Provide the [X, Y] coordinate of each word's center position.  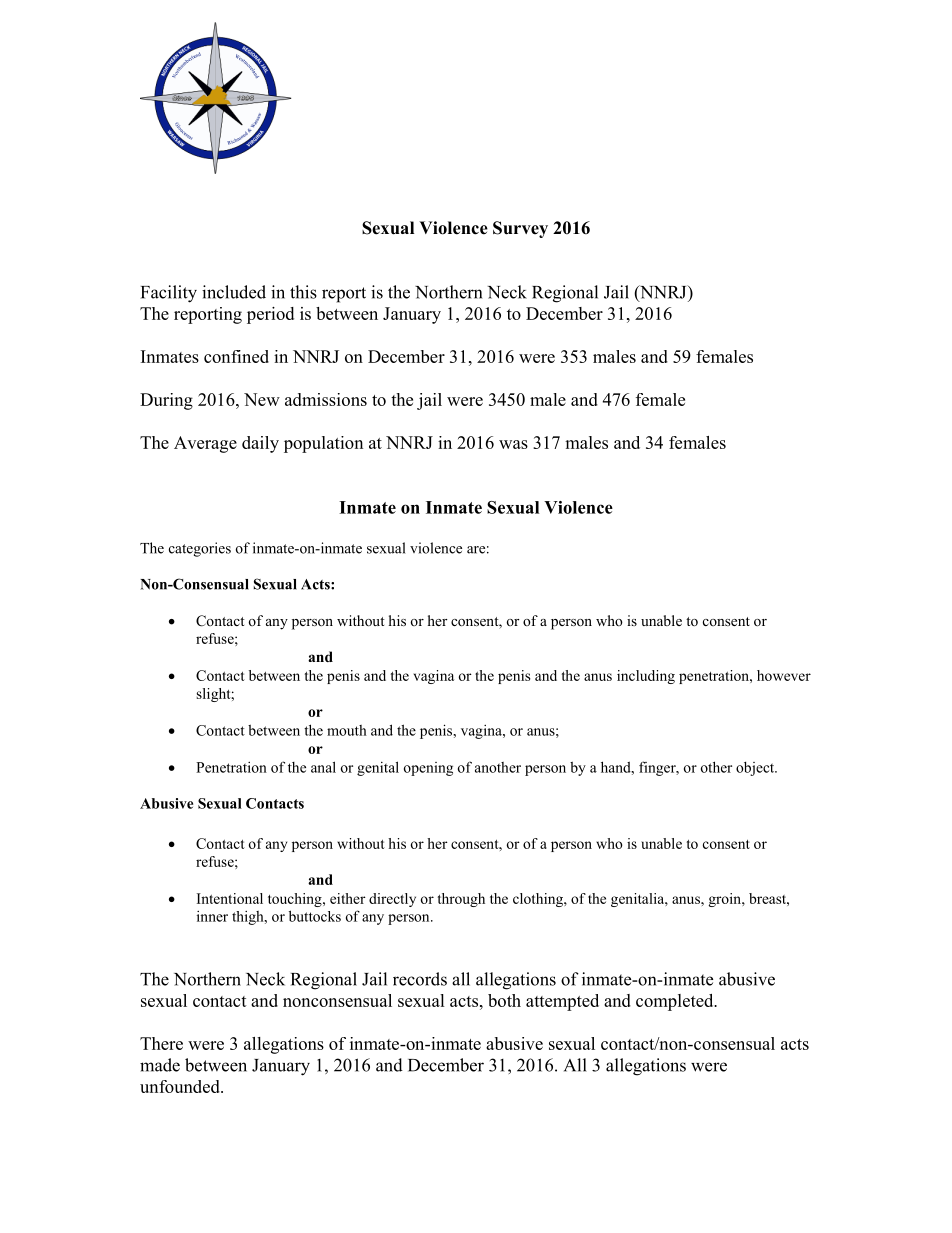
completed [676, 1002]
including [646, 677]
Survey [520, 229]
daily [260, 444]
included [234, 292]
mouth [347, 730]
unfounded [181, 1086]
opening [428, 769]
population [323, 444]
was [513, 444]
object [756, 768]
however [784, 675]
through [461, 900]
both [504, 1000]
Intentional [230, 898]
